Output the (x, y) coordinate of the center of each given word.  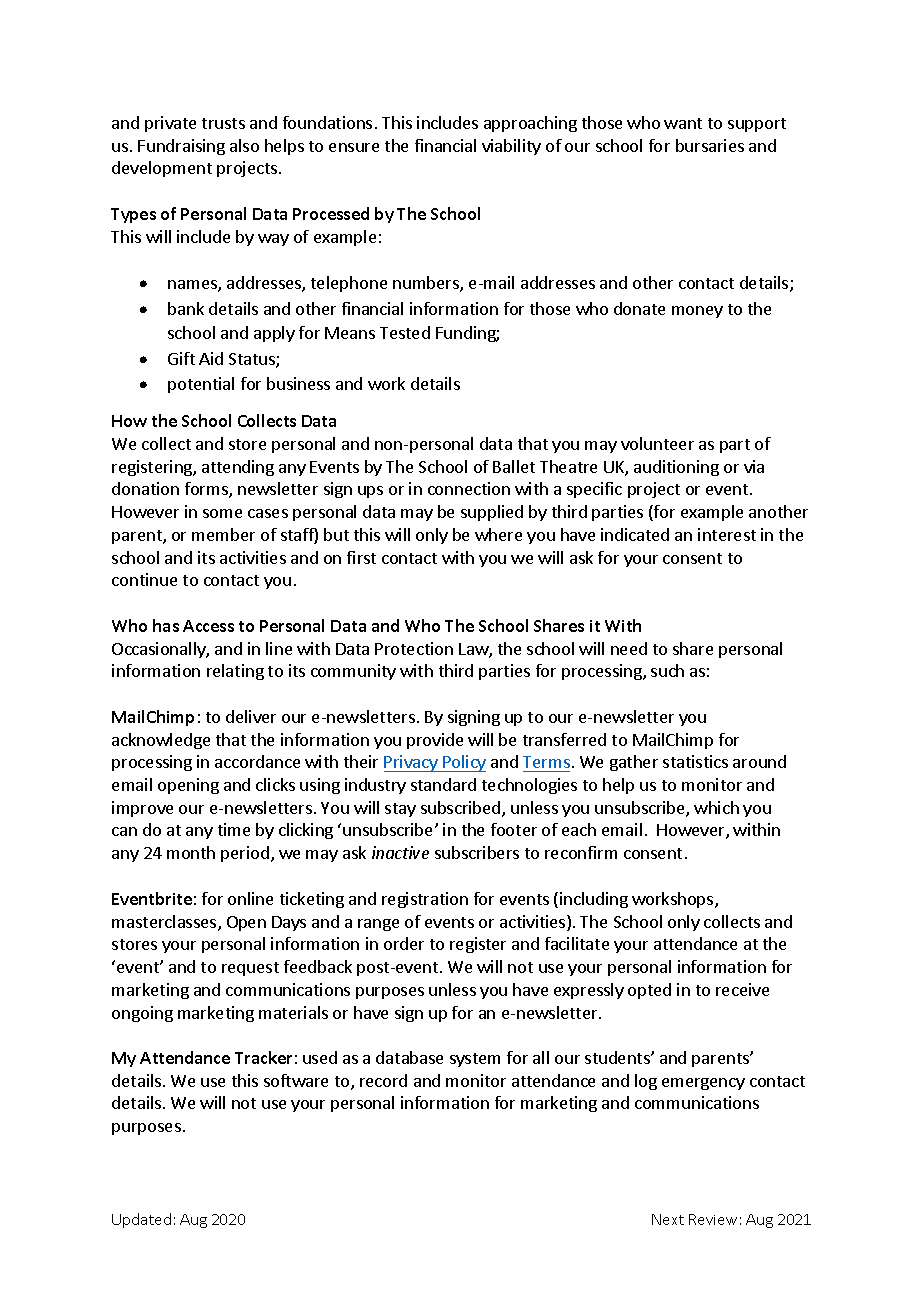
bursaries (710, 145)
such (667, 670)
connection (469, 488)
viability (511, 147)
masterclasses (165, 923)
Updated (141, 1220)
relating (235, 672)
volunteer (657, 443)
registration (425, 900)
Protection (414, 648)
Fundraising (181, 147)
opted (649, 991)
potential (201, 385)
